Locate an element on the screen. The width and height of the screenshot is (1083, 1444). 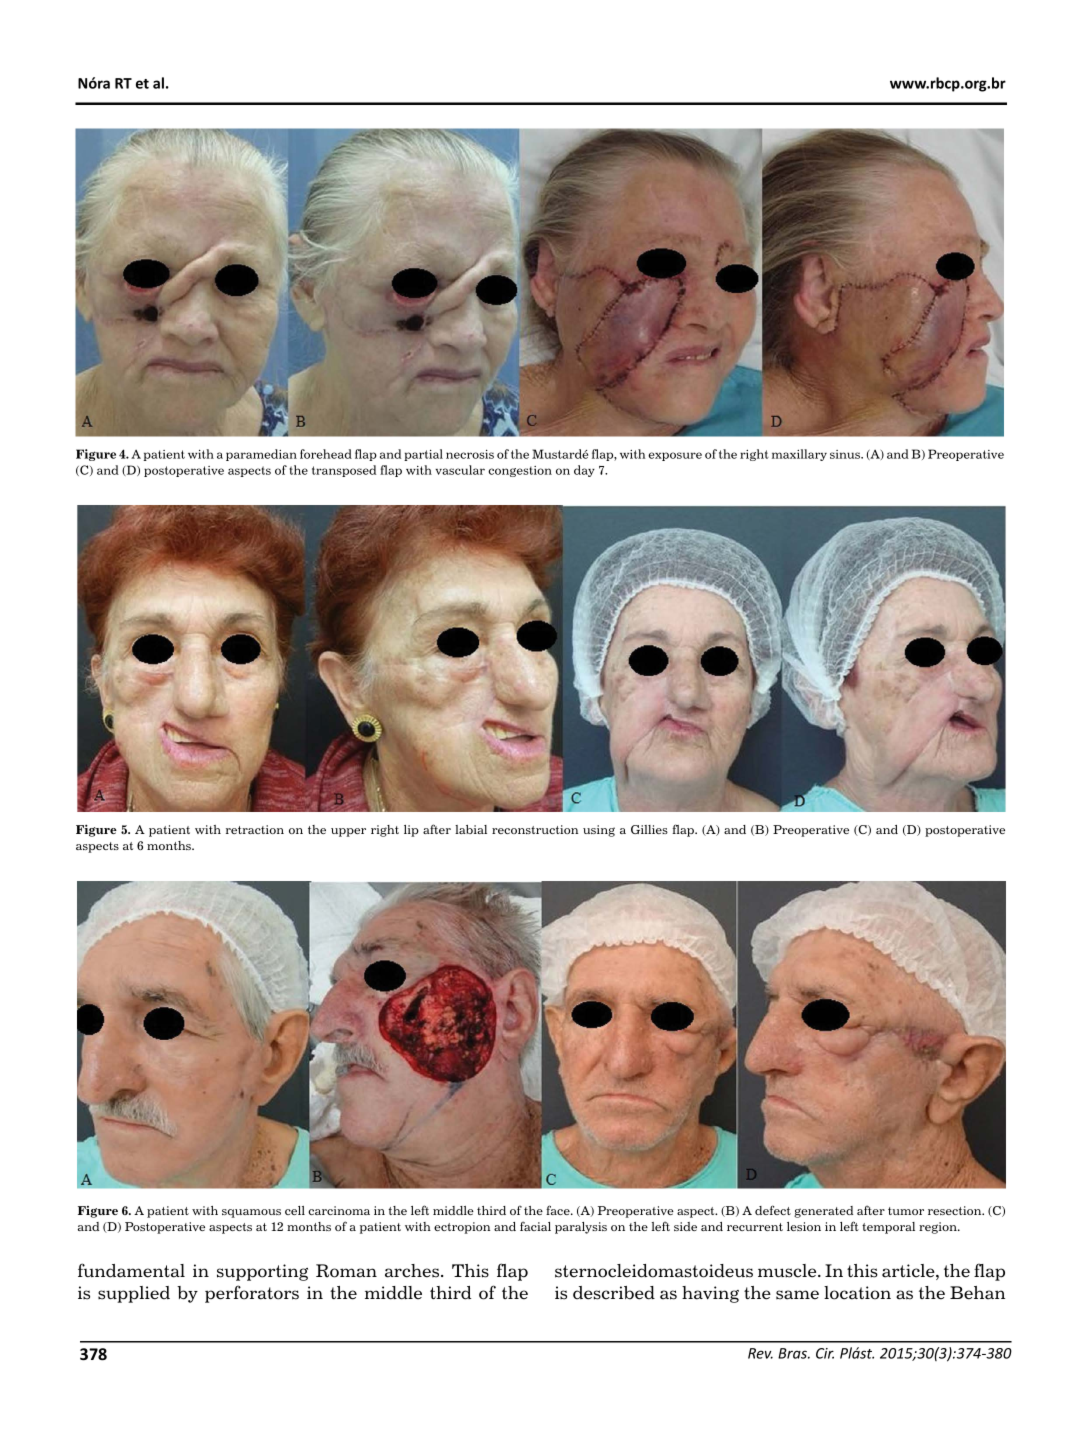
sinus is located at coordinates (846, 454).
